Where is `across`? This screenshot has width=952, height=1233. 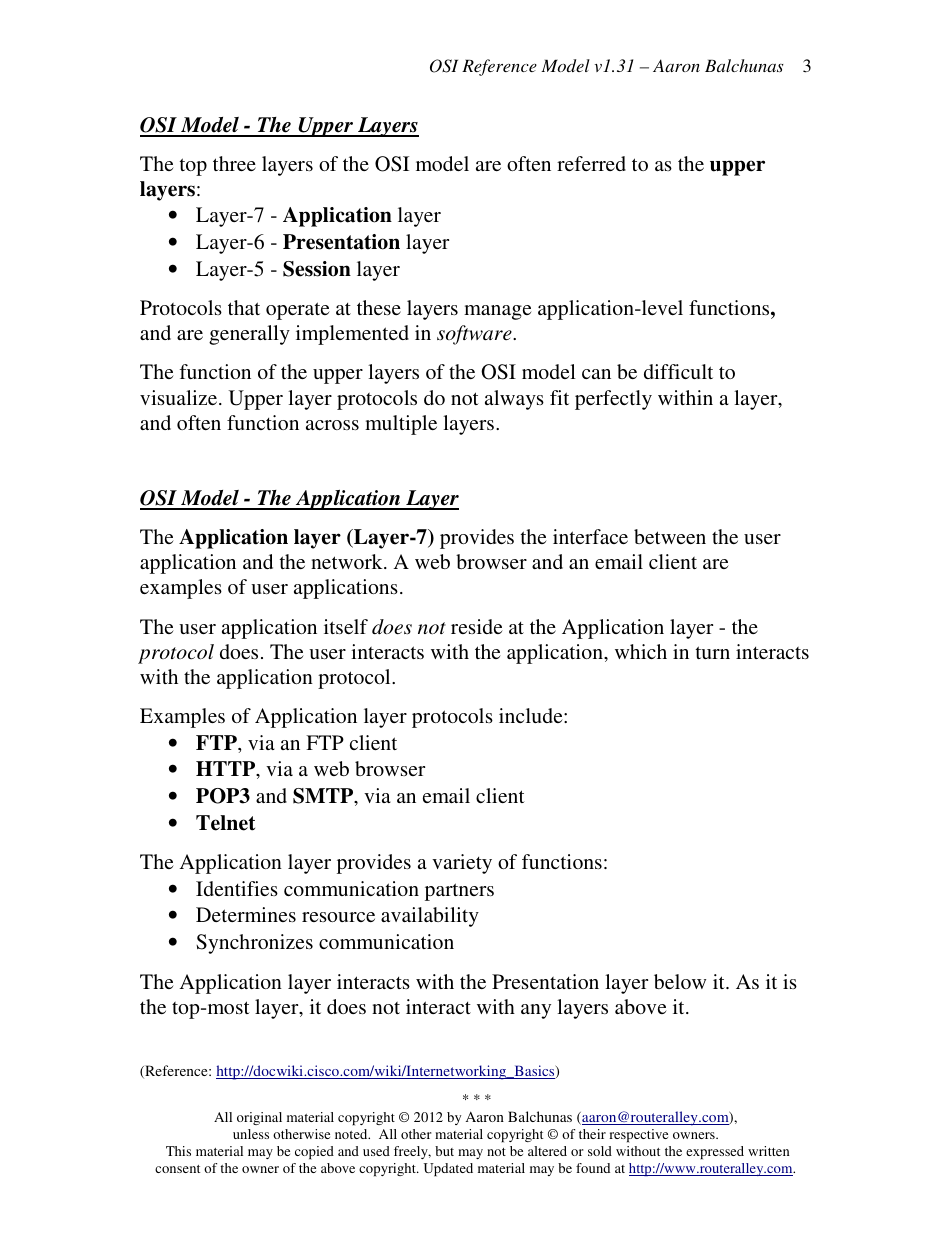
across is located at coordinates (332, 425).
